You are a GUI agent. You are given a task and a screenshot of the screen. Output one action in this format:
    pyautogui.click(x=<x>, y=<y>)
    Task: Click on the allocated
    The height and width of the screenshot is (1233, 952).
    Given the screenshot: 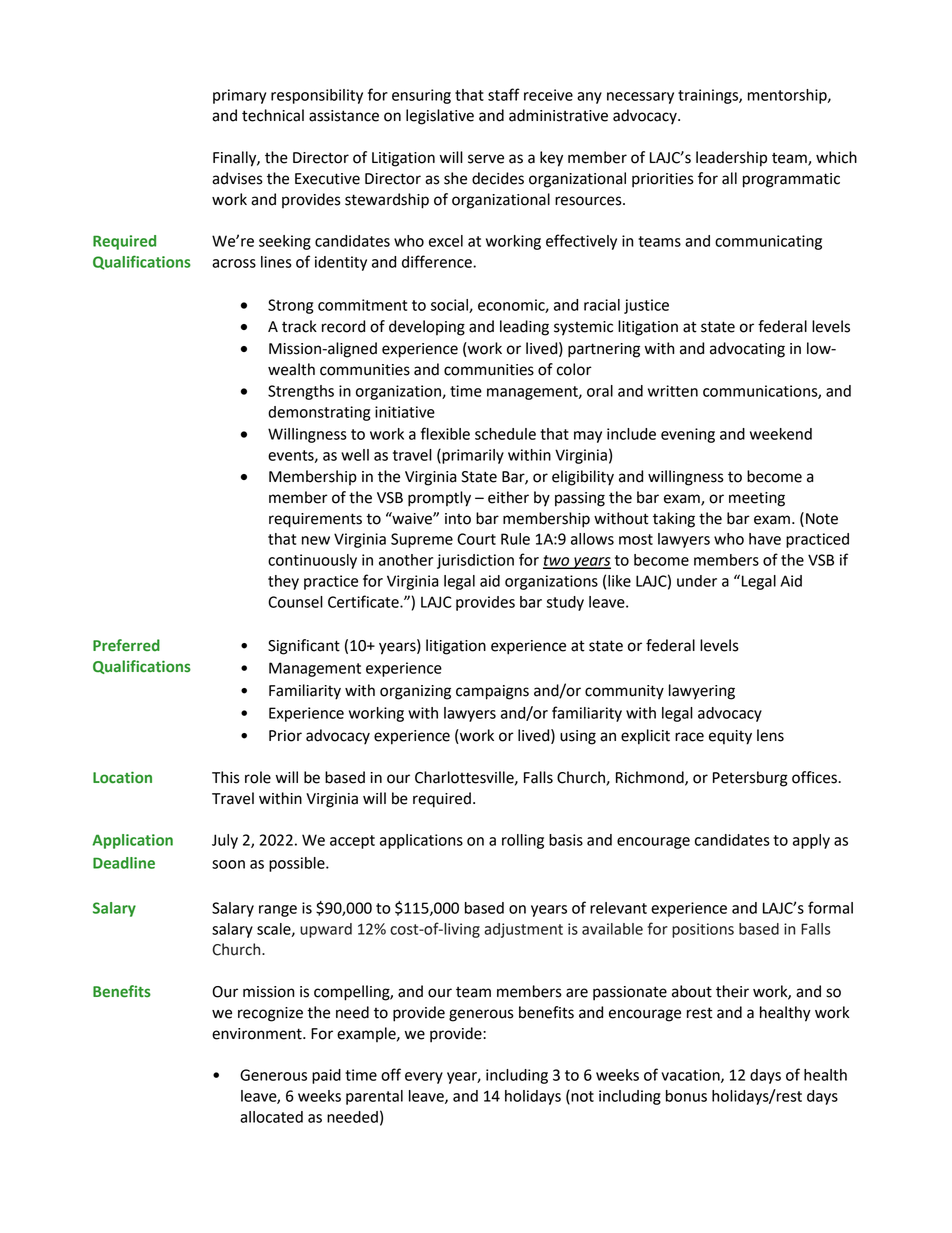 What is the action you would take?
    pyautogui.click(x=271, y=1117)
